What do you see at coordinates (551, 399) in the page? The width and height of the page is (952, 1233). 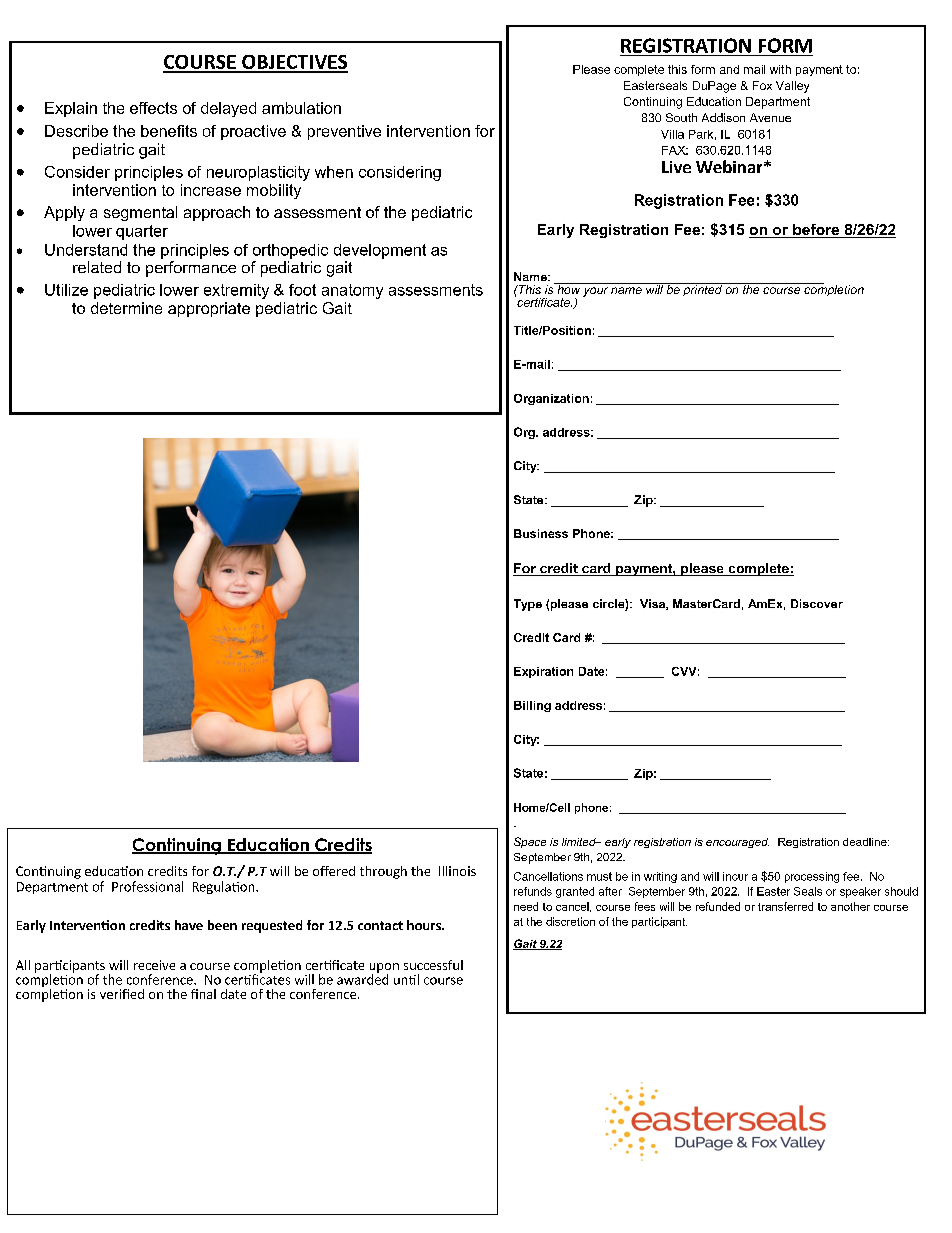 I see `Organization` at bounding box center [551, 399].
